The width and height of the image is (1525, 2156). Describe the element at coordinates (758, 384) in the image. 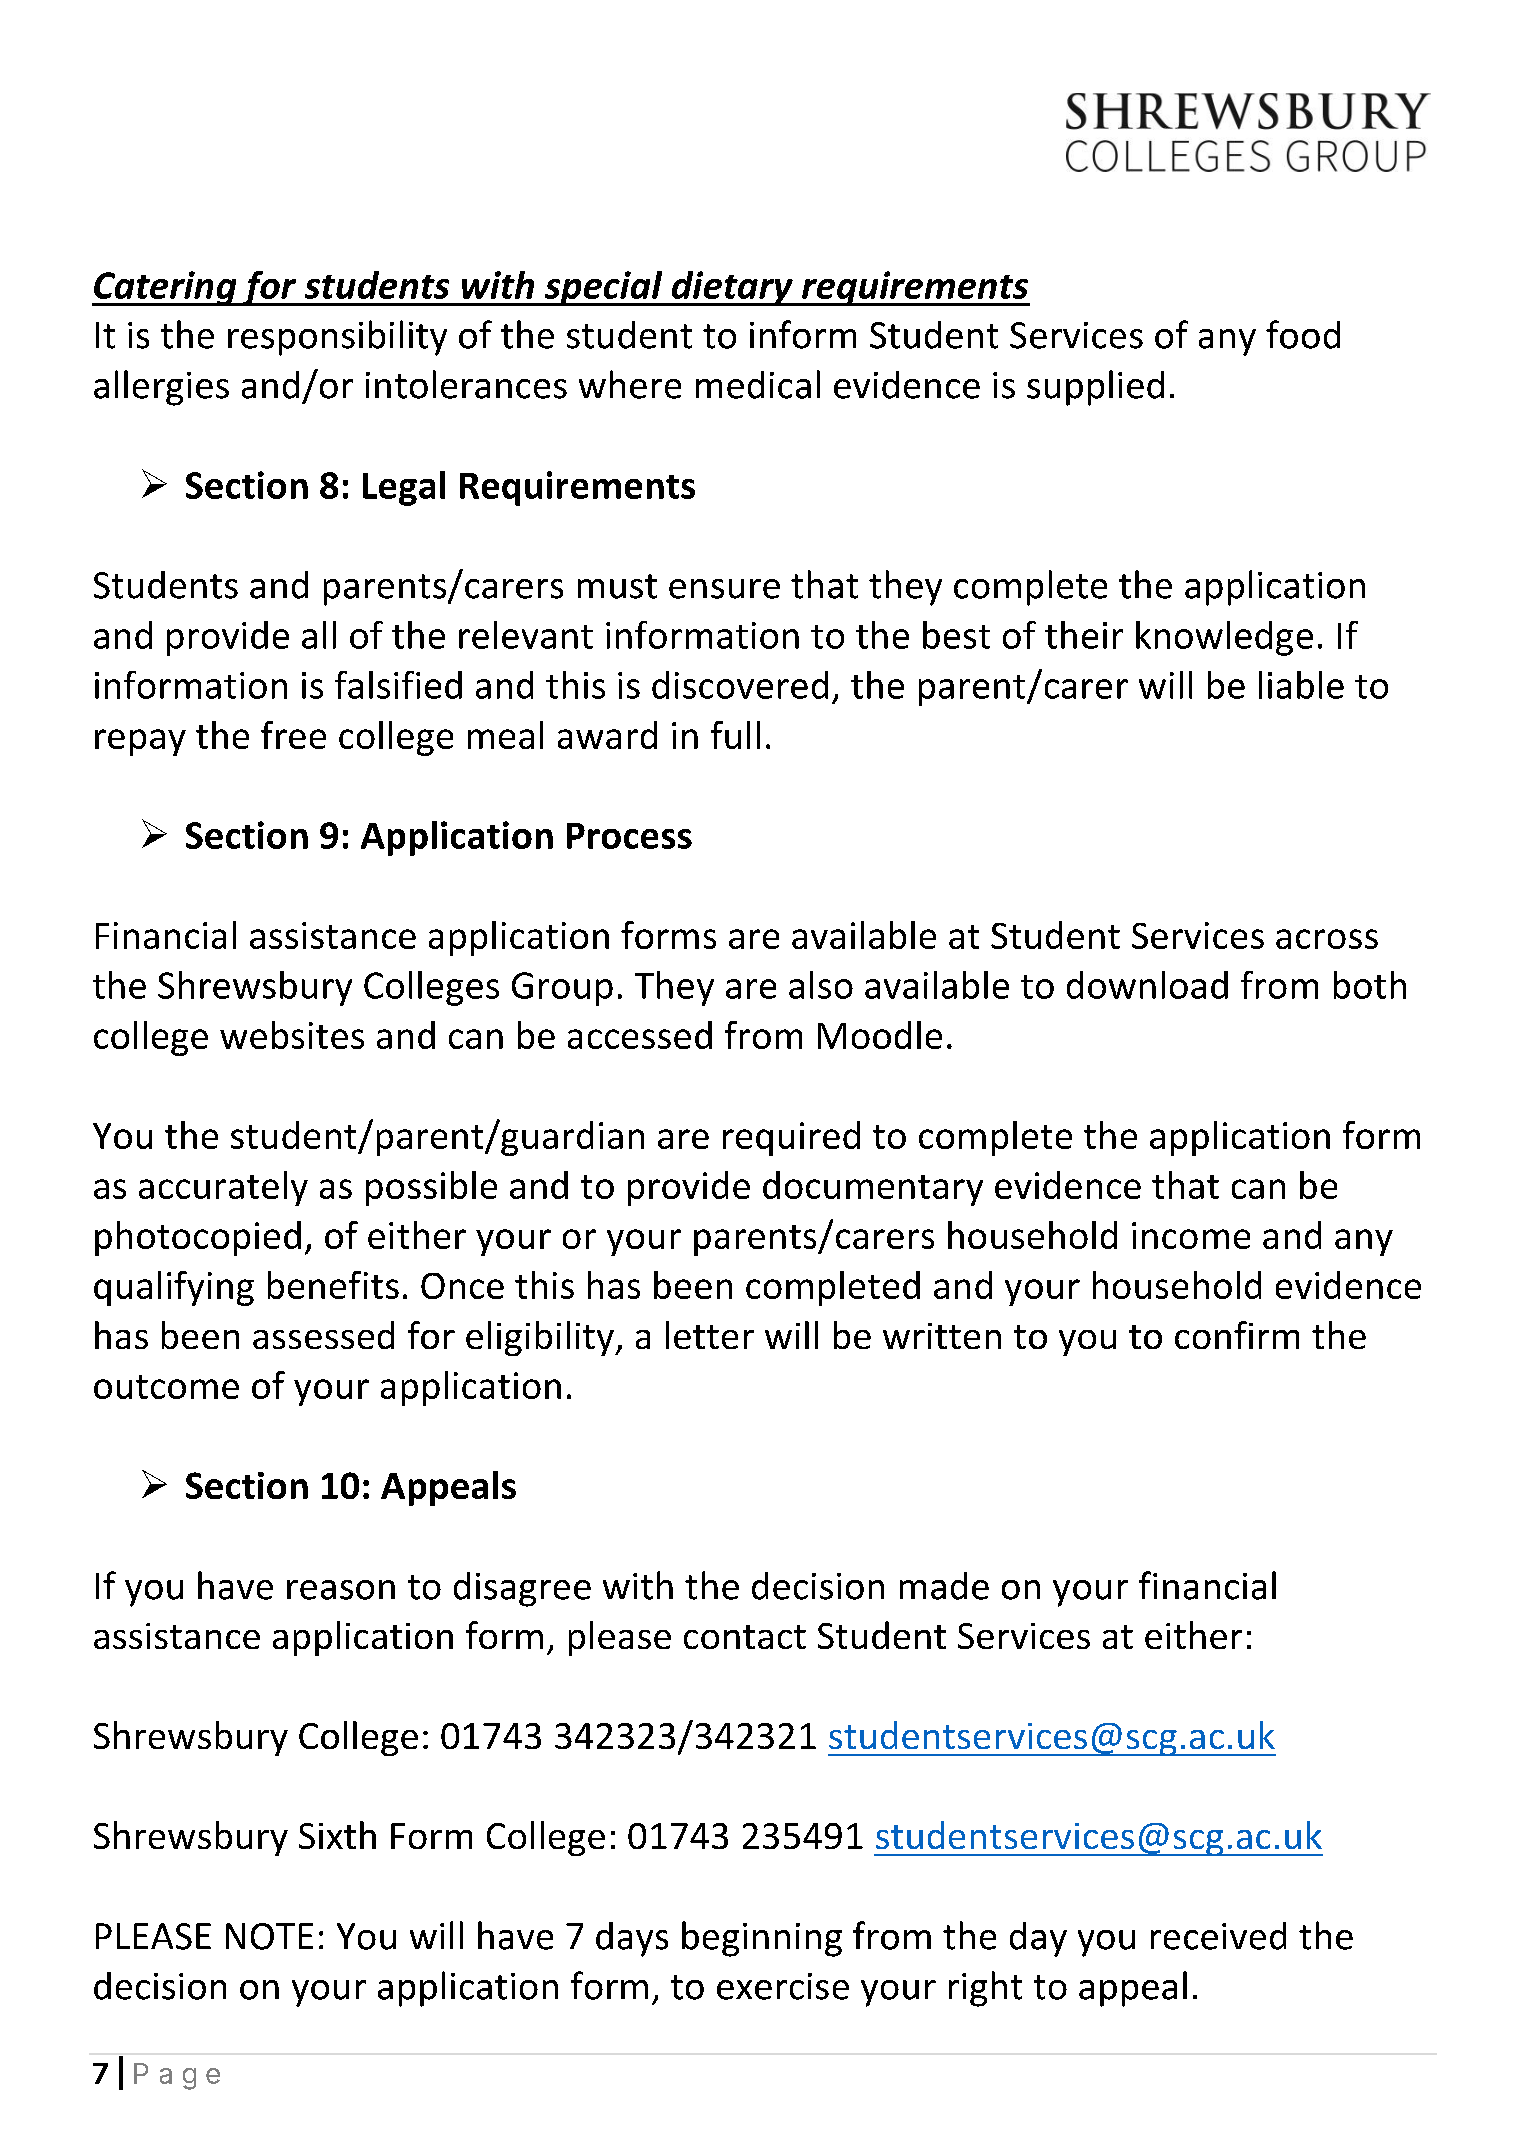

I see `medical` at that location.
